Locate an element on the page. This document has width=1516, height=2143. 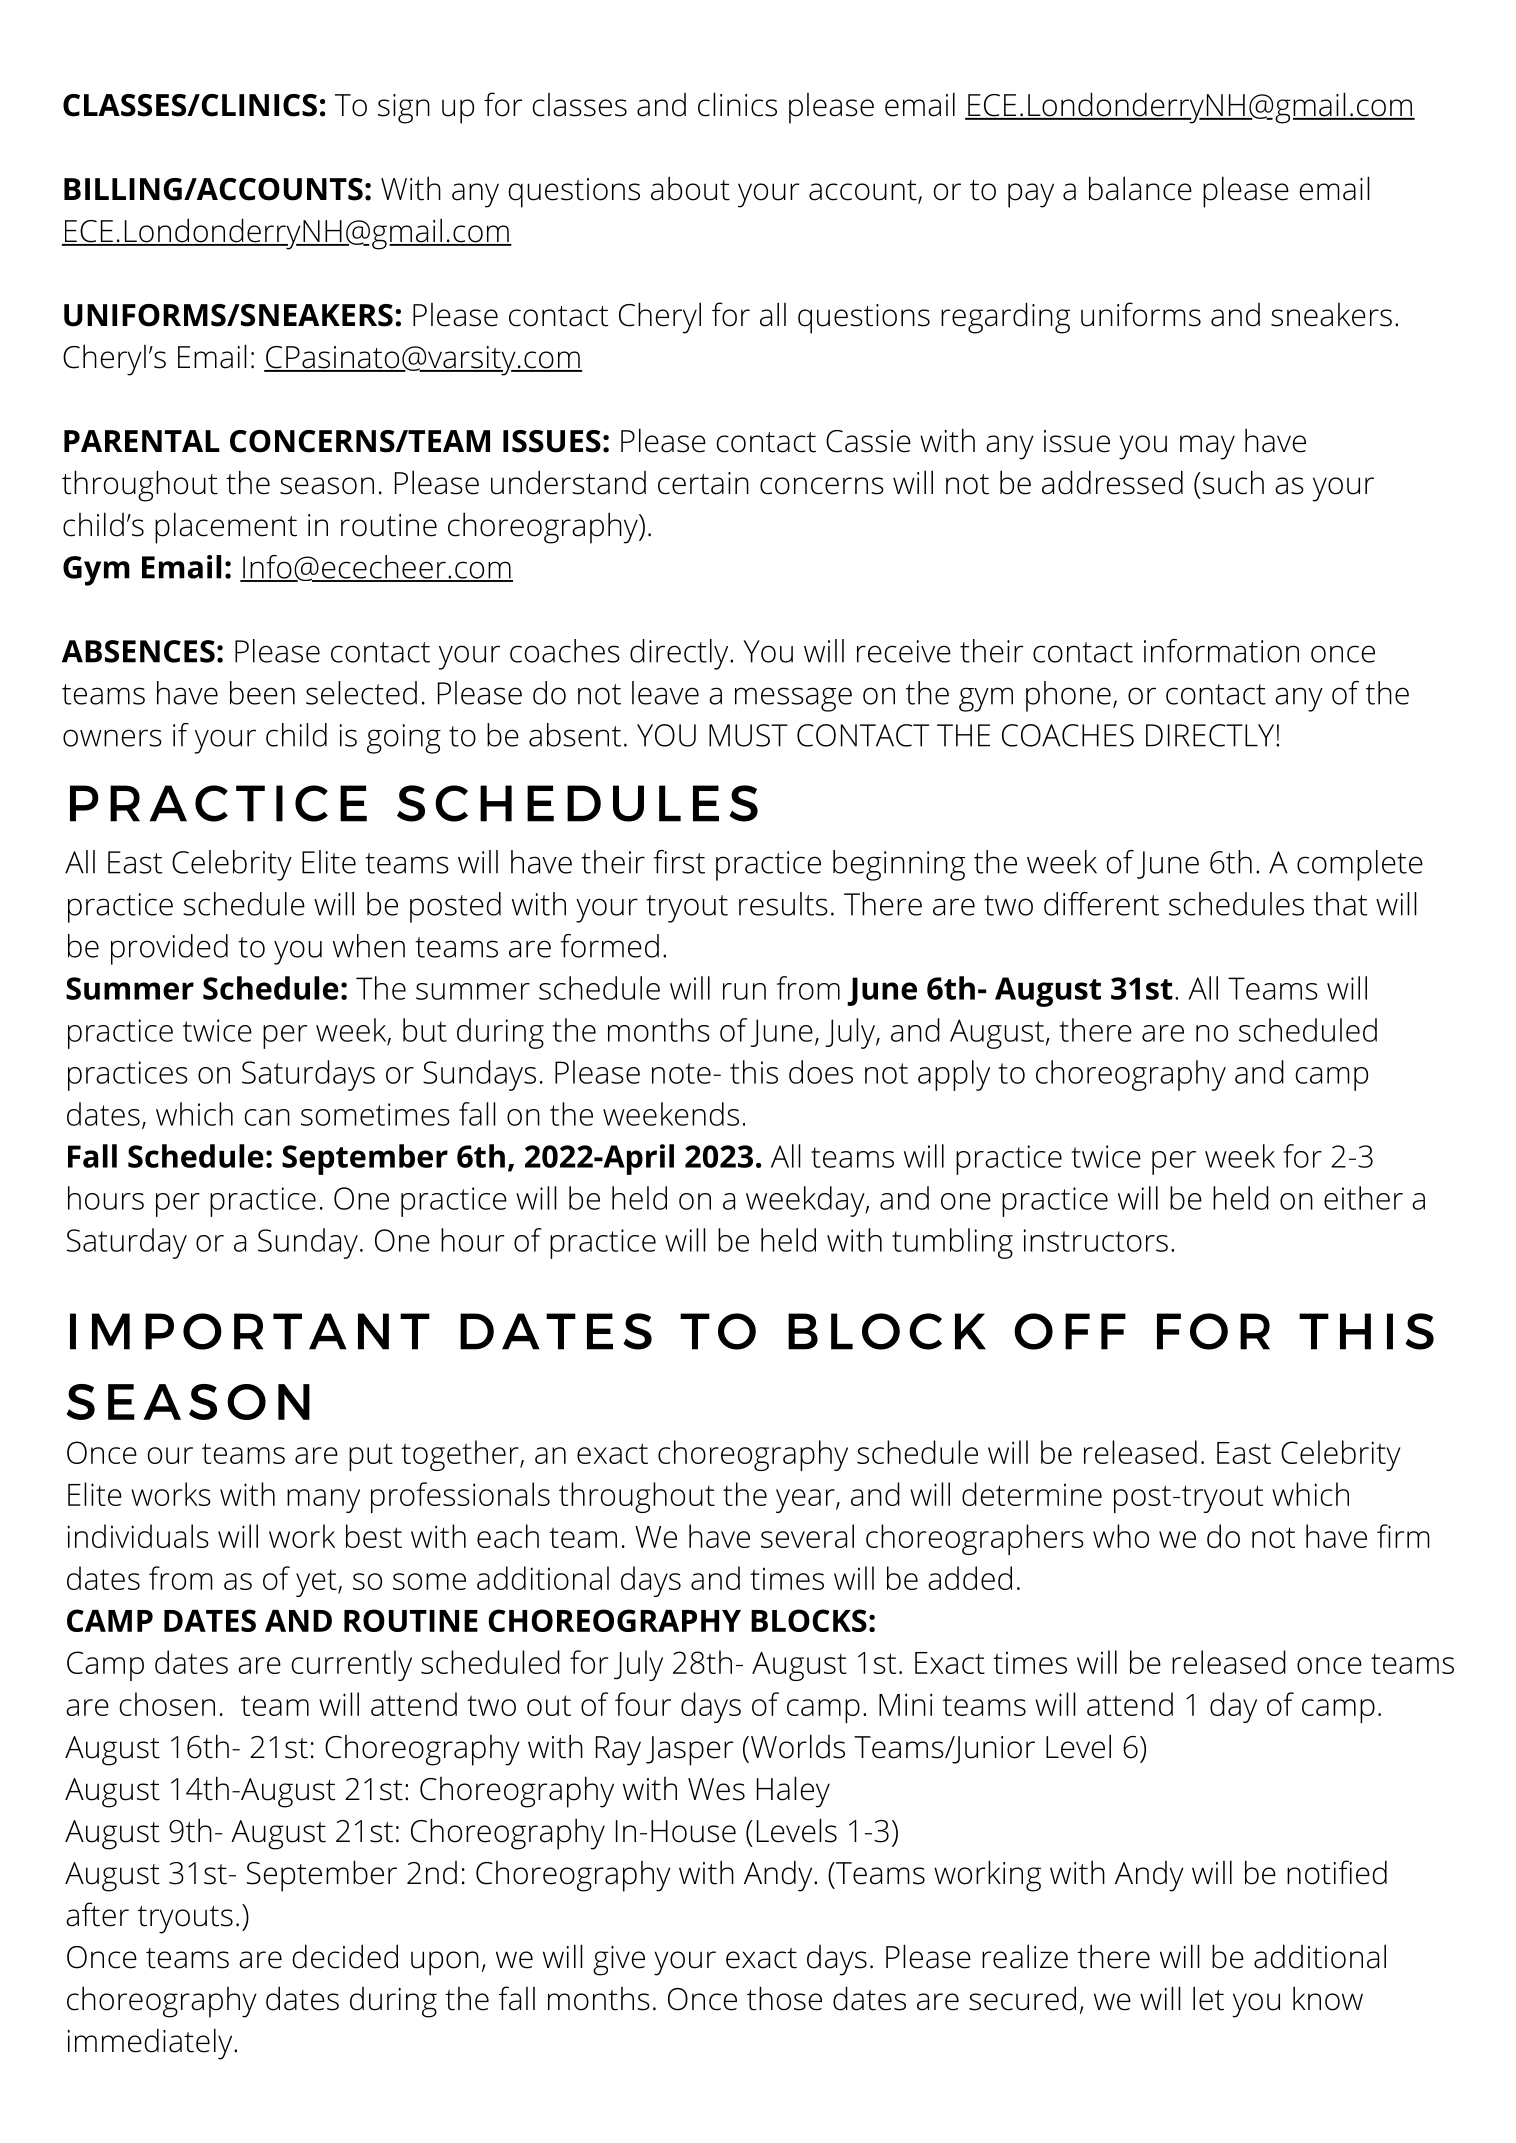
balance is located at coordinates (1140, 188).
